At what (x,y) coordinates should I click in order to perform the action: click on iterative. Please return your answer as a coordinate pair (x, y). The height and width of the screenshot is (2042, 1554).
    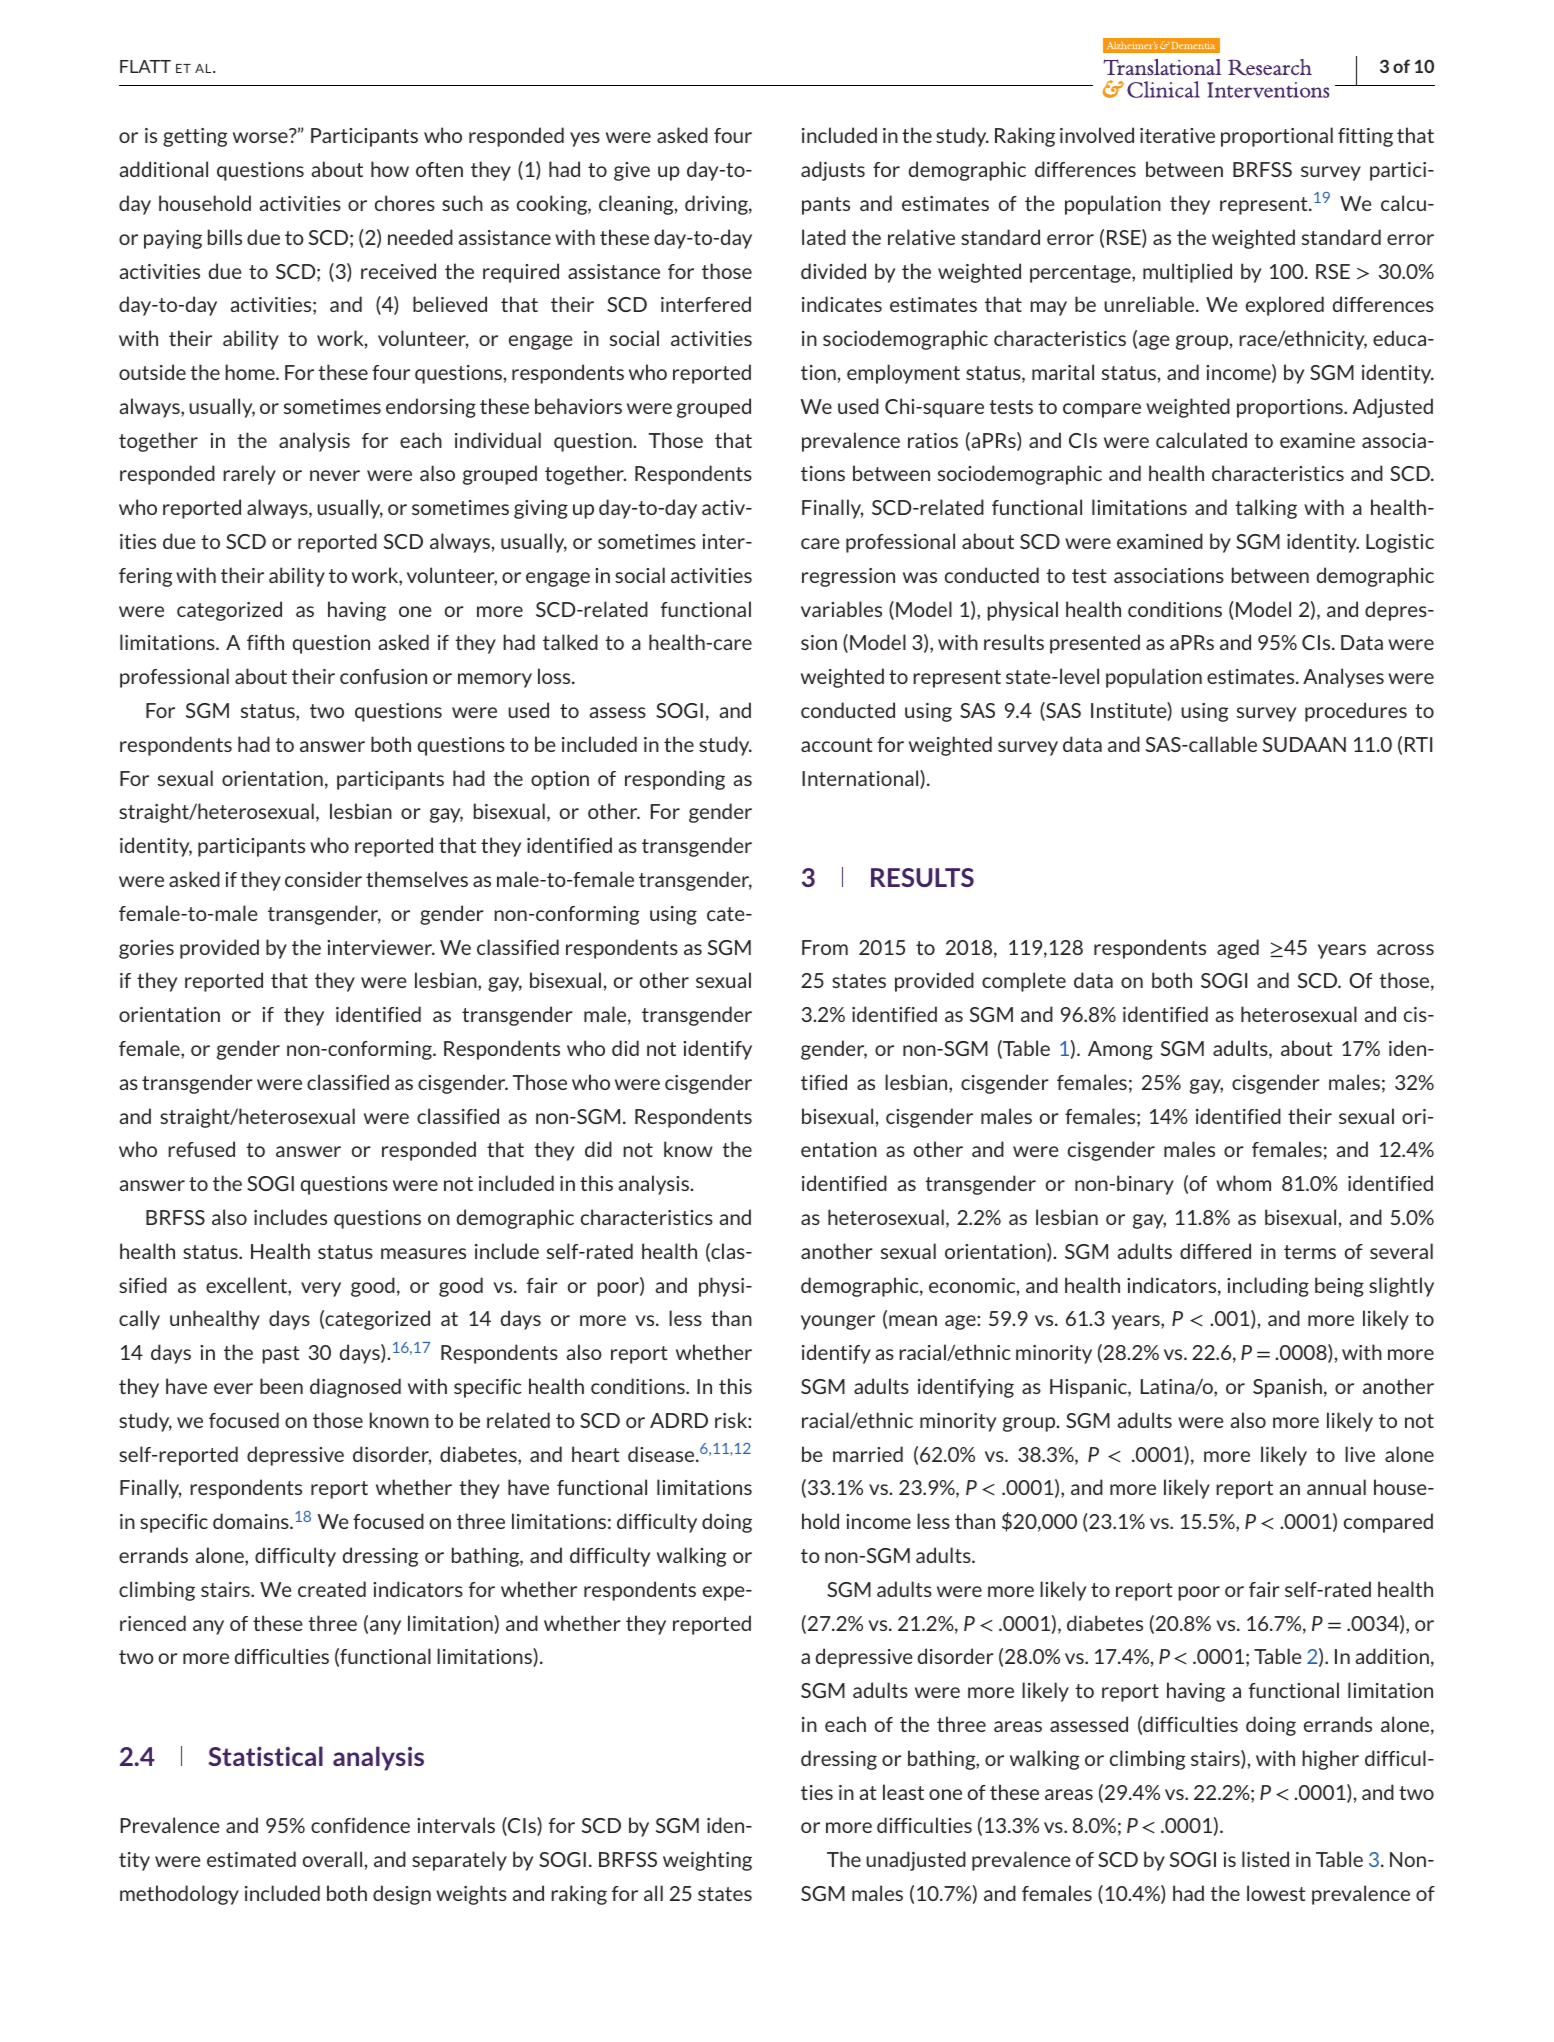
    Looking at the image, I should click on (1177, 135).
